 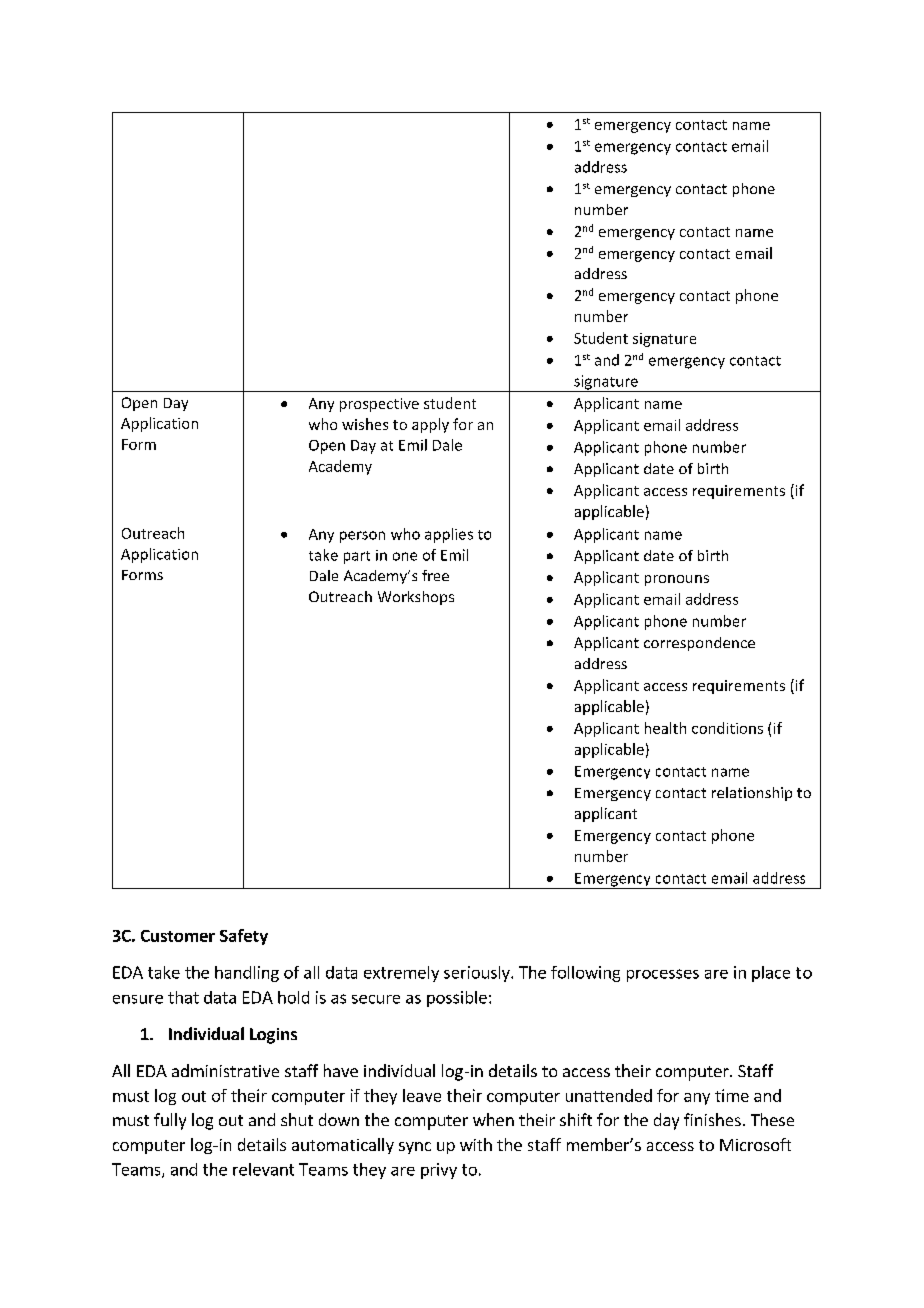 What do you see at coordinates (752, 794) in the page?
I see `relationship` at bounding box center [752, 794].
